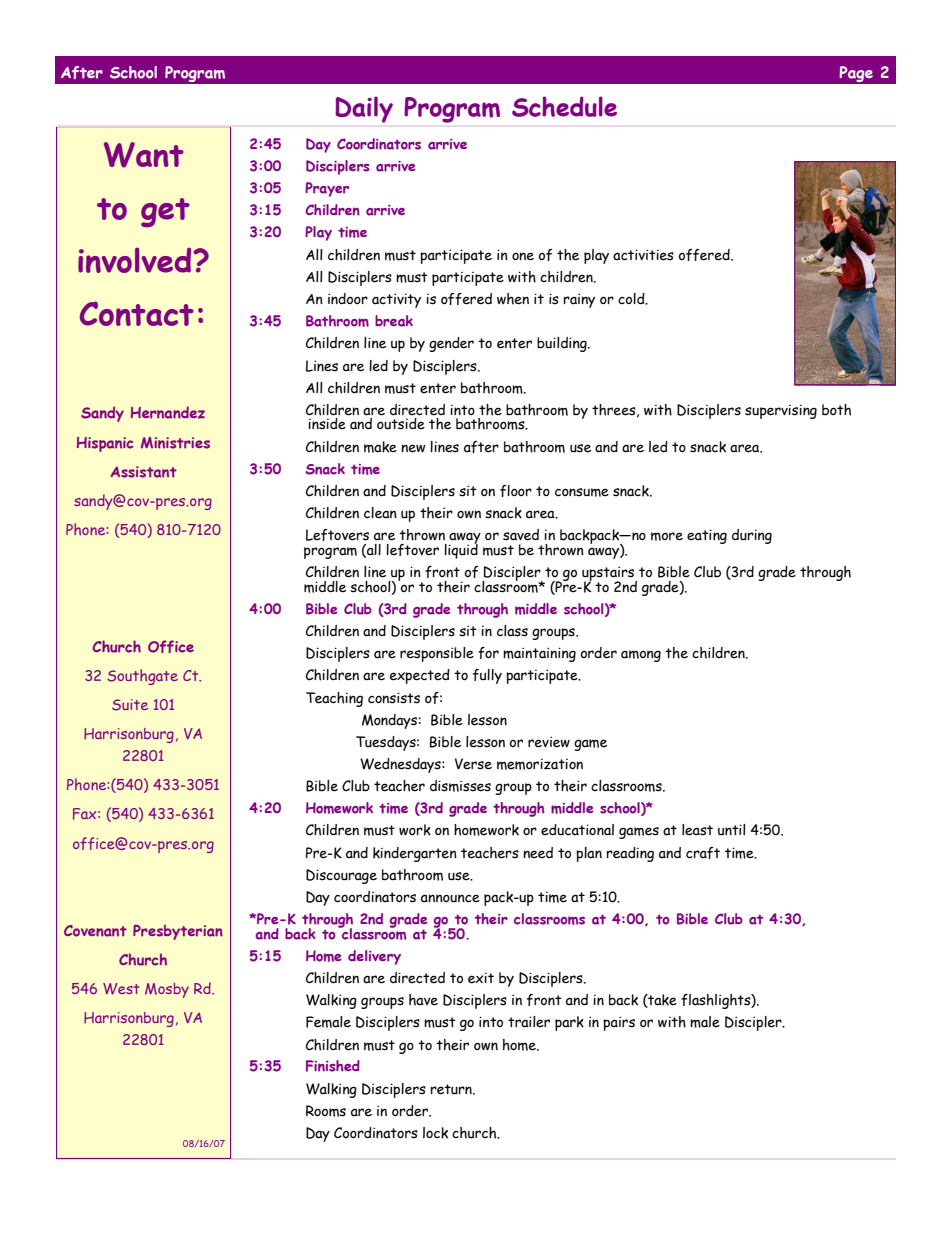  Describe the element at coordinates (643, 255) in the image. I see `activities` at that location.
